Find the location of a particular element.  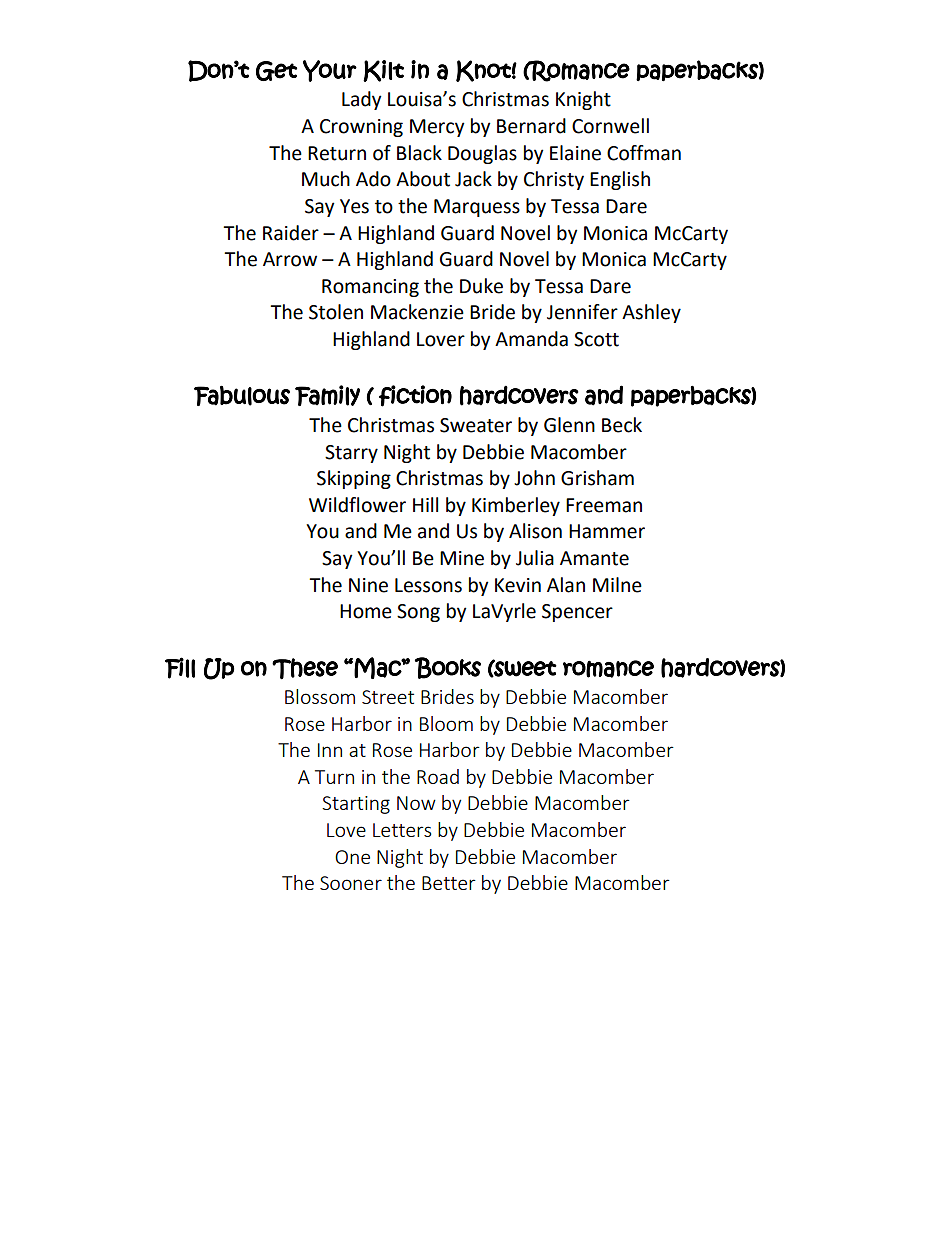

Get is located at coordinates (276, 71).
